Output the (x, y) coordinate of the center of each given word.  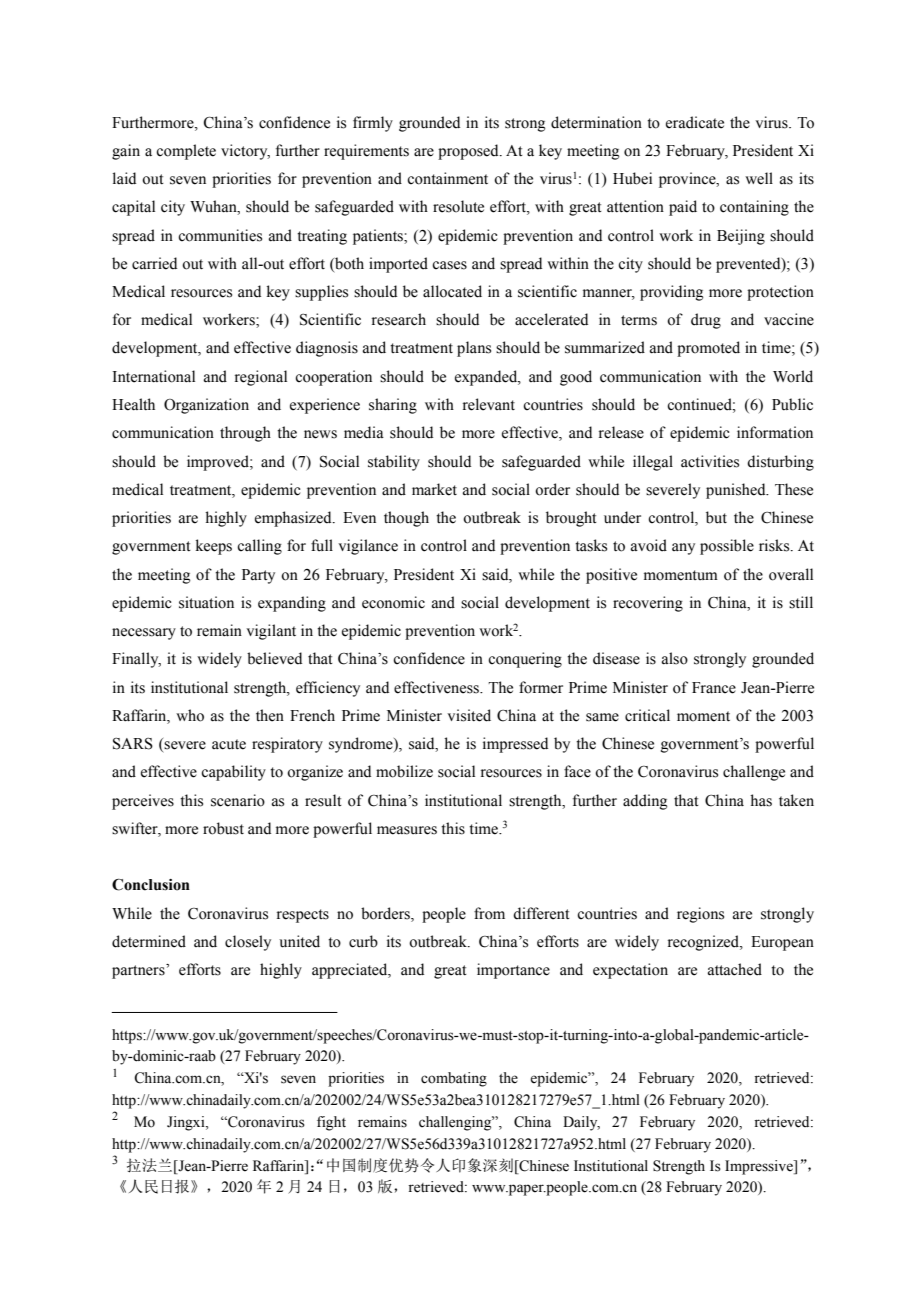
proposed (469, 152)
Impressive (760, 1167)
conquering (525, 660)
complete (186, 152)
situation (206, 602)
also (675, 658)
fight (331, 1123)
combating (454, 1079)
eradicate (695, 122)
